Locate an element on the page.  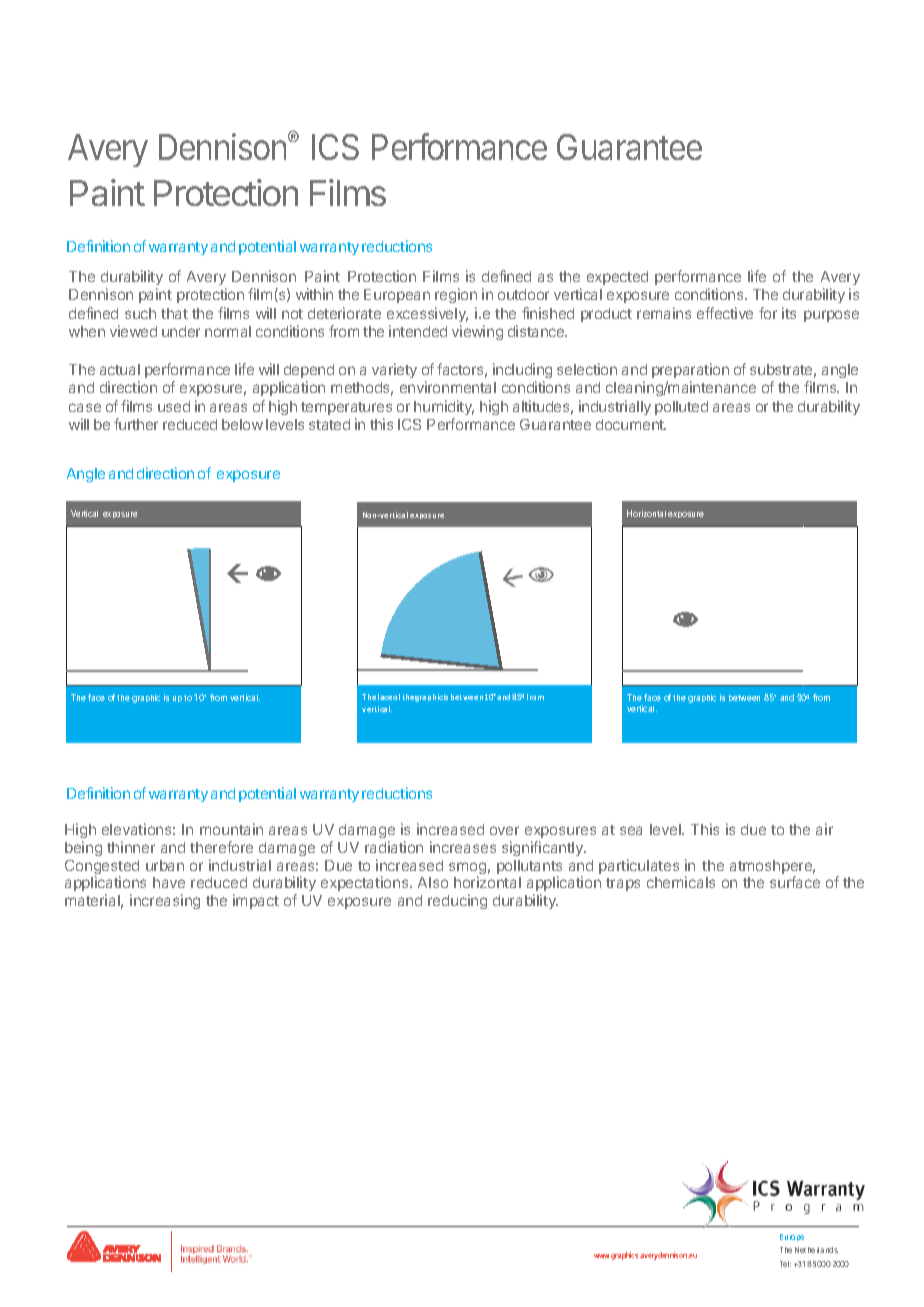
further is located at coordinates (136, 424).
